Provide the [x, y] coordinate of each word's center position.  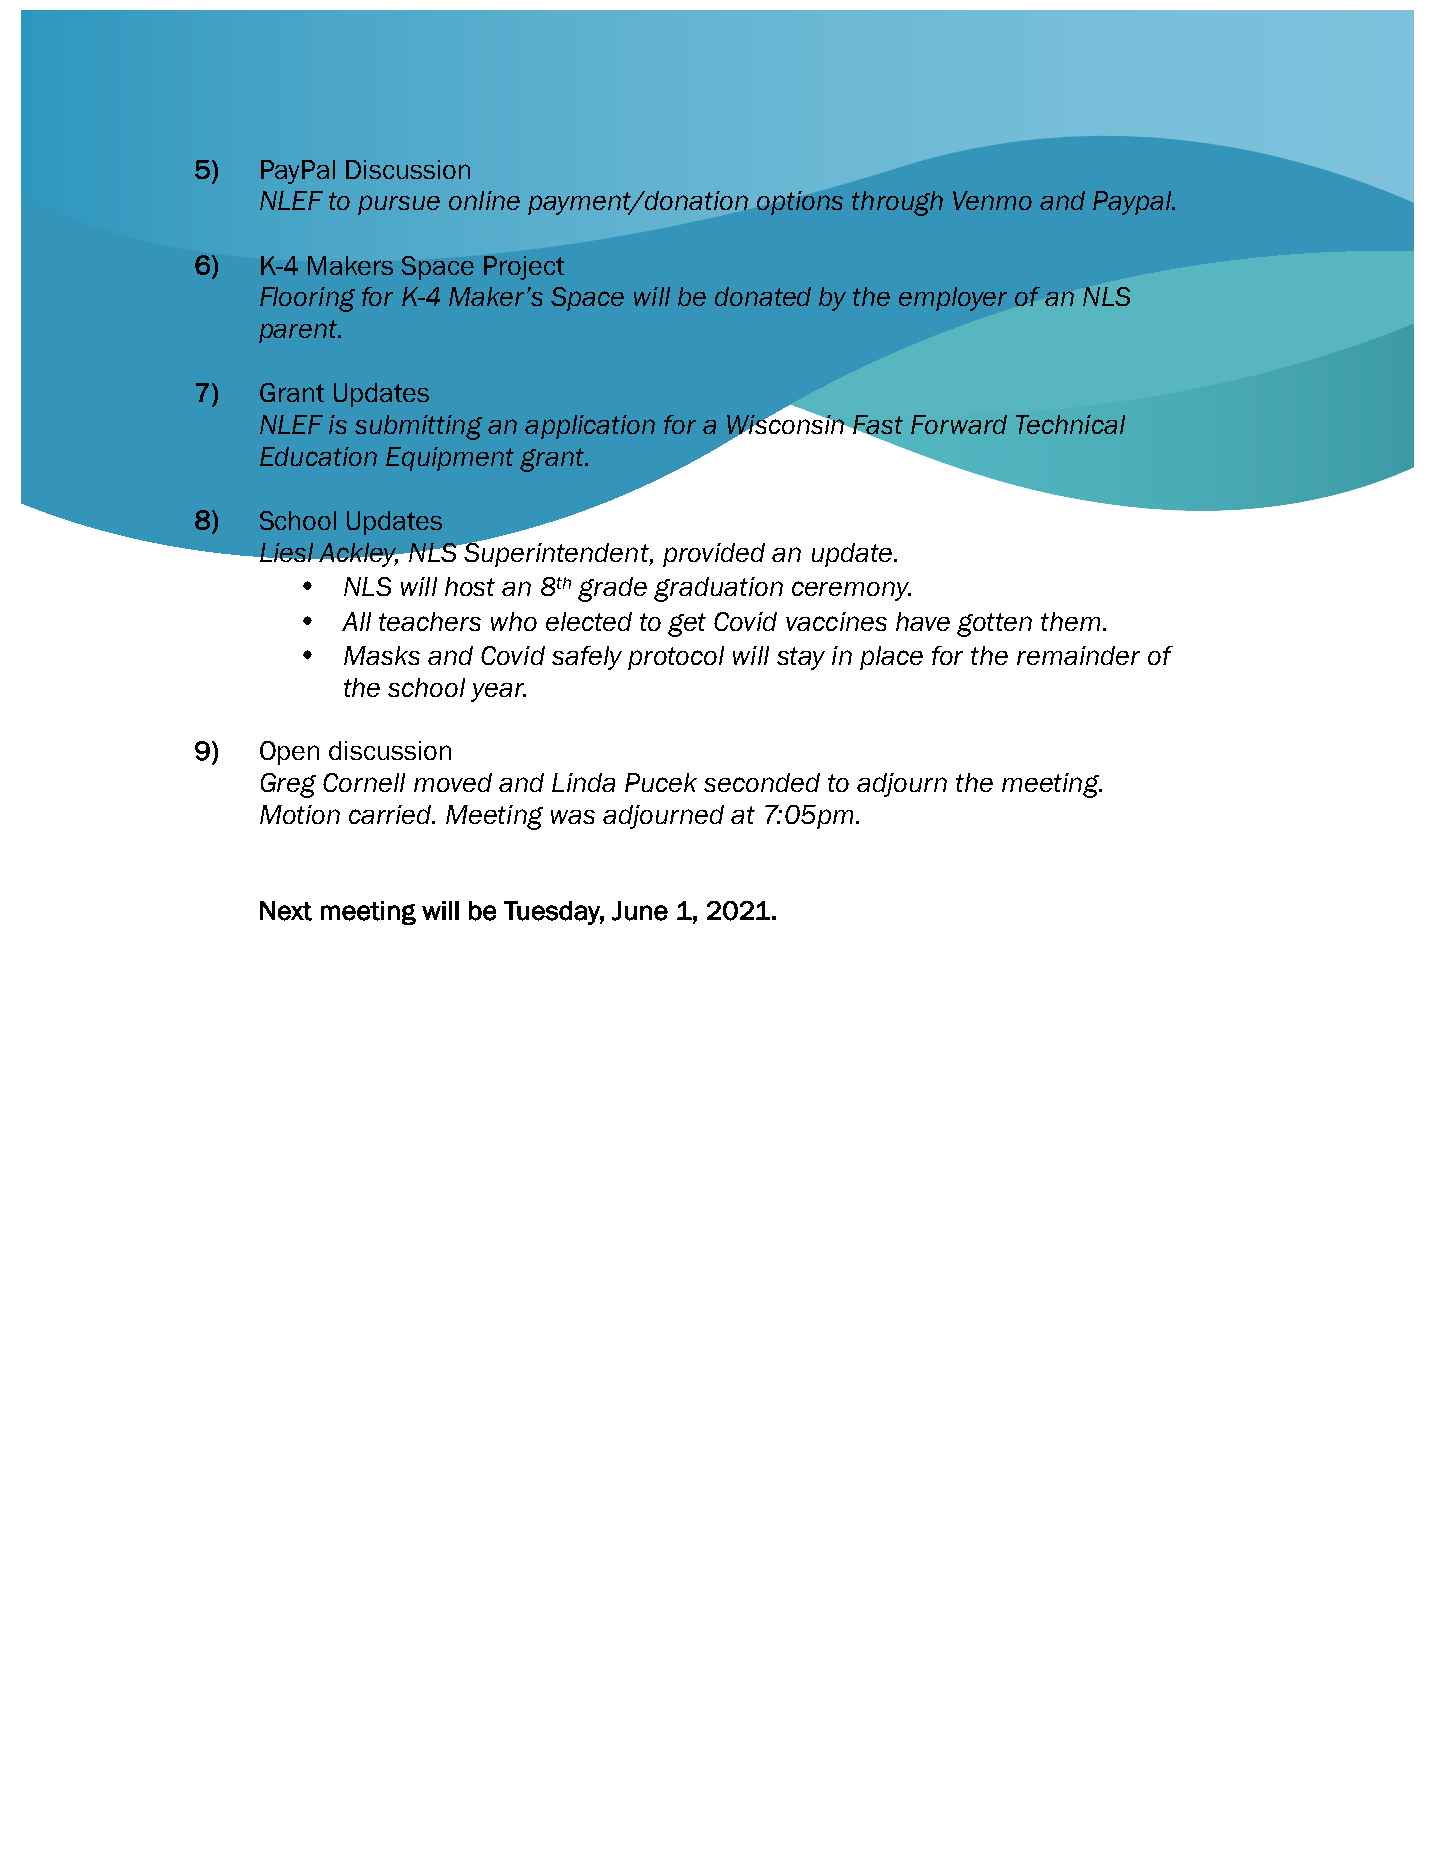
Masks [382, 655]
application [590, 427]
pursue [399, 205]
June [640, 911]
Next [286, 911]
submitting [418, 427]
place [891, 658]
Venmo [992, 200]
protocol [676, 658]
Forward [959, 424]
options [800, 203]
